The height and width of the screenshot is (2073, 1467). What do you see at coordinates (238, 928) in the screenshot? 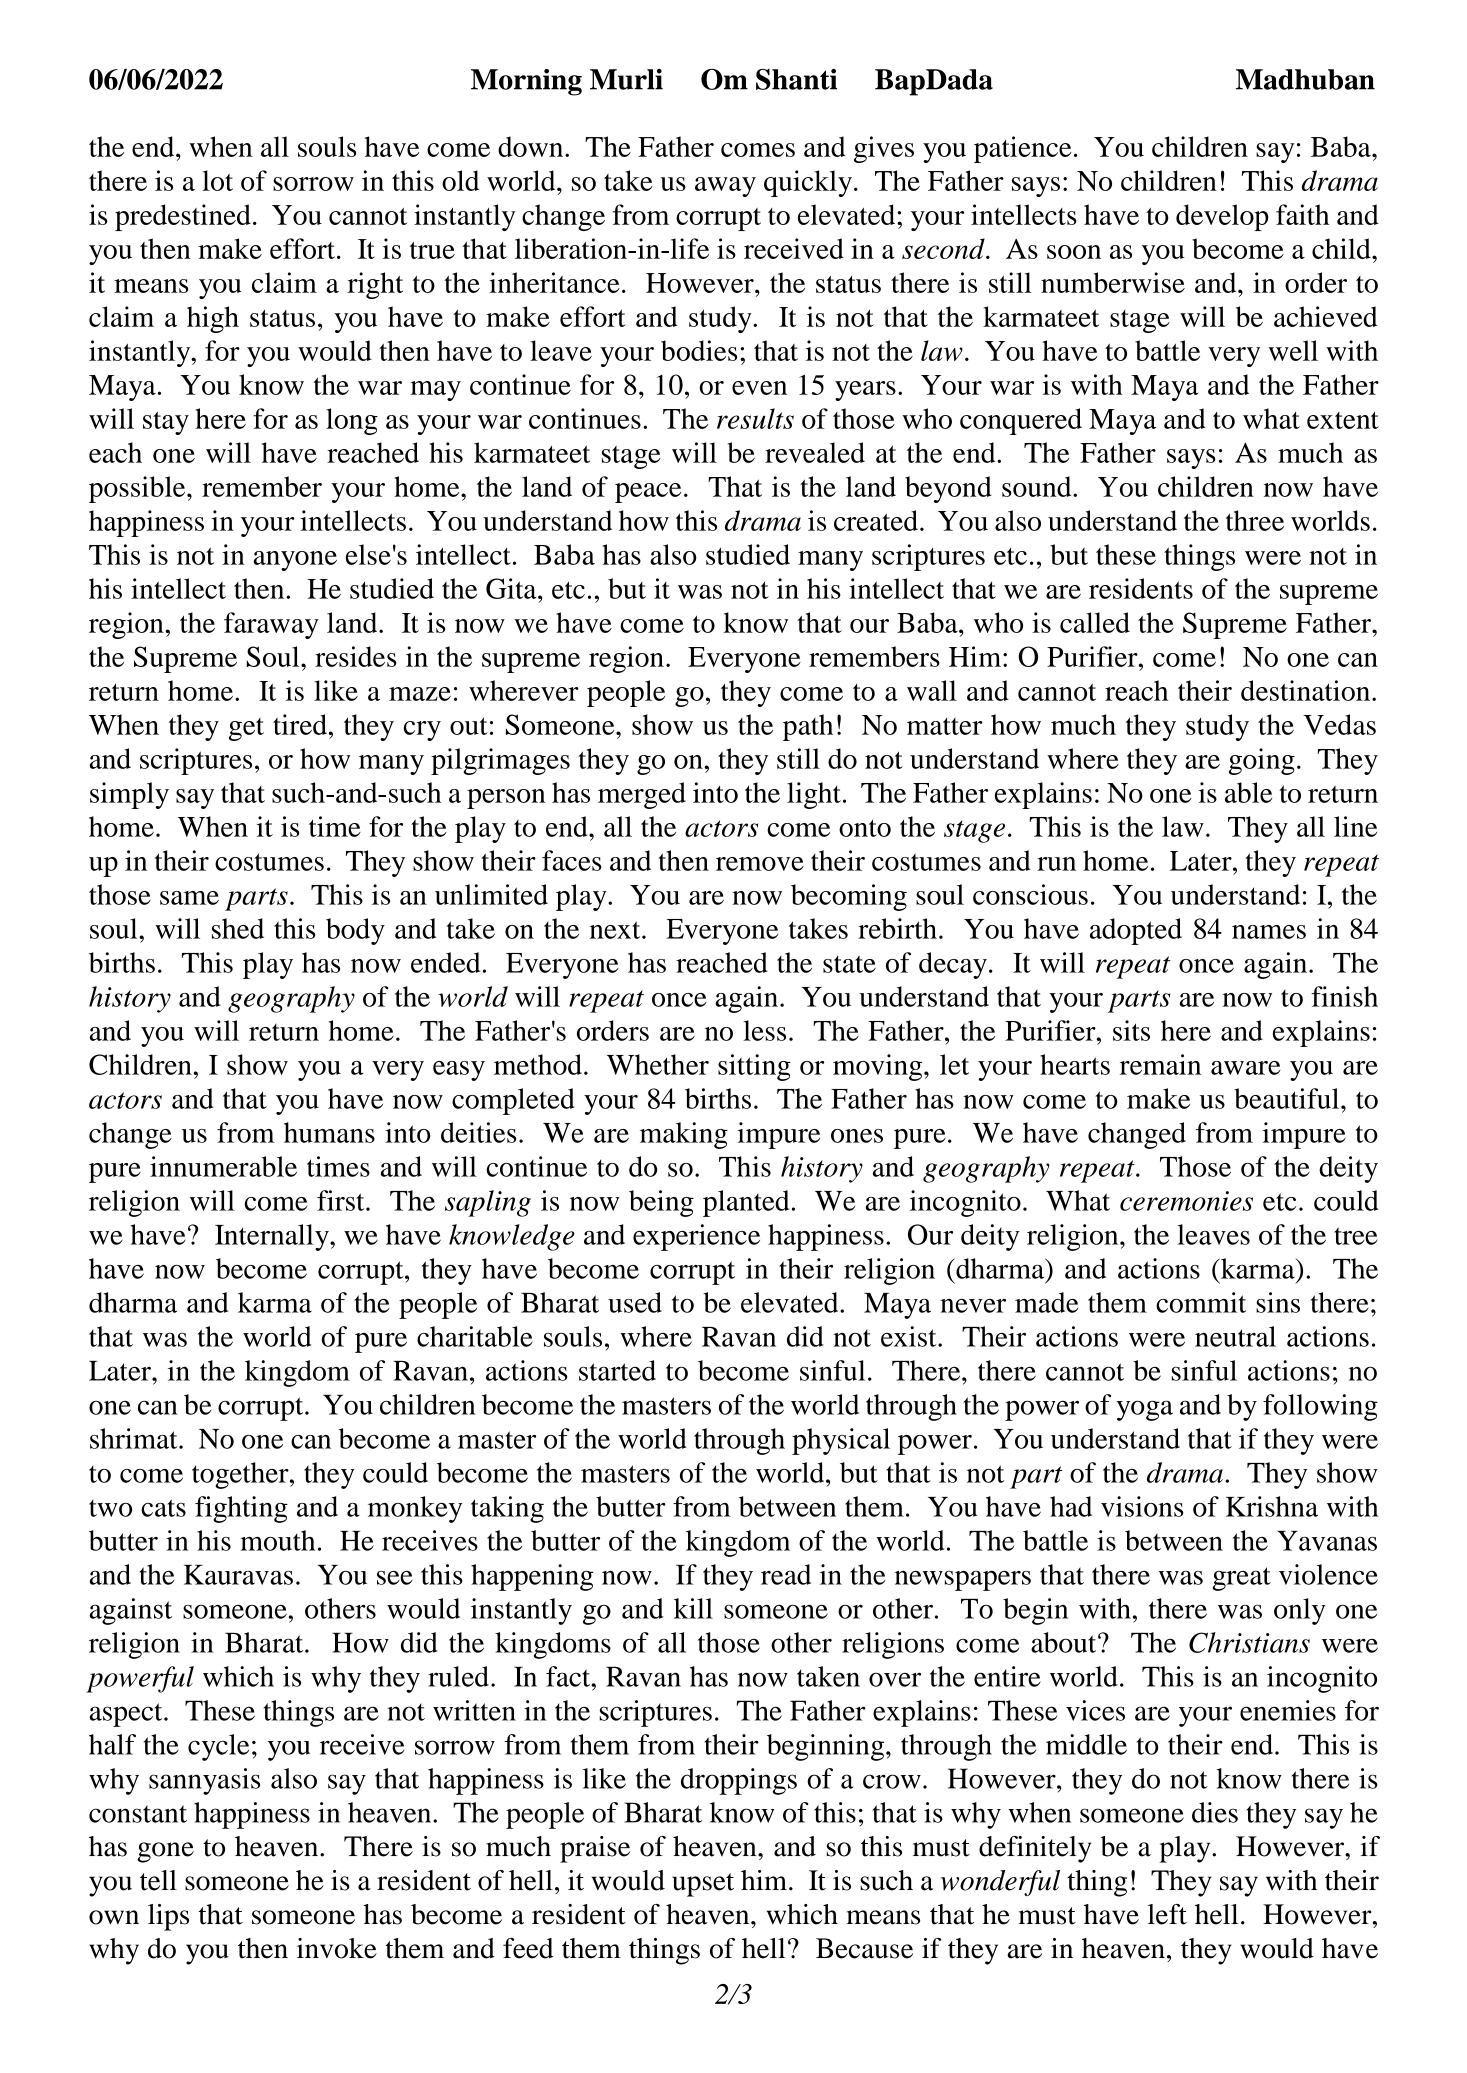
I see `shed` at bounding box center [238, 928].
